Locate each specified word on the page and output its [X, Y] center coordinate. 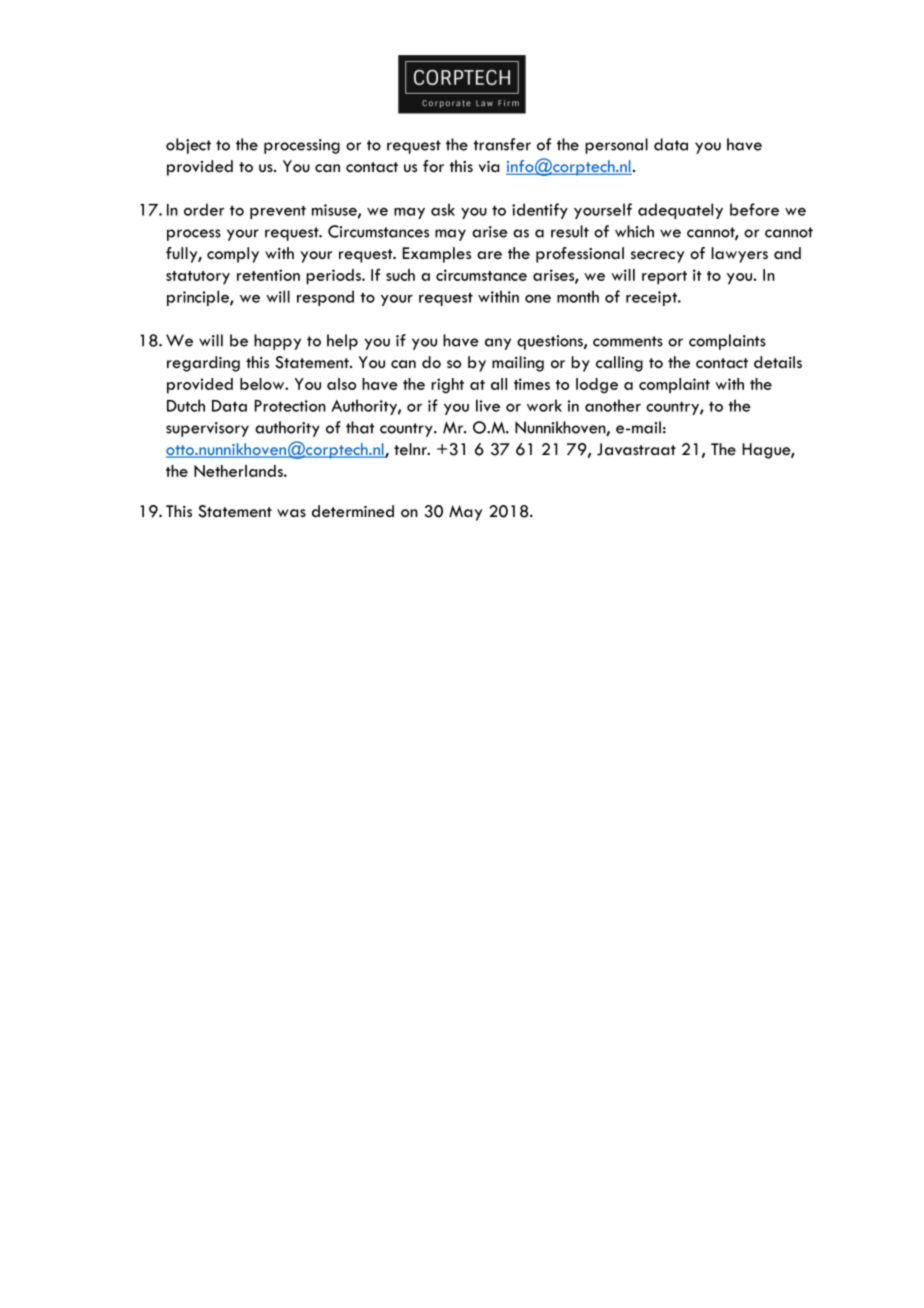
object [188, 146]
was [291, 513]
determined [353, 511]
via [489, 166]
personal [616, 146]
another [613, 405]
